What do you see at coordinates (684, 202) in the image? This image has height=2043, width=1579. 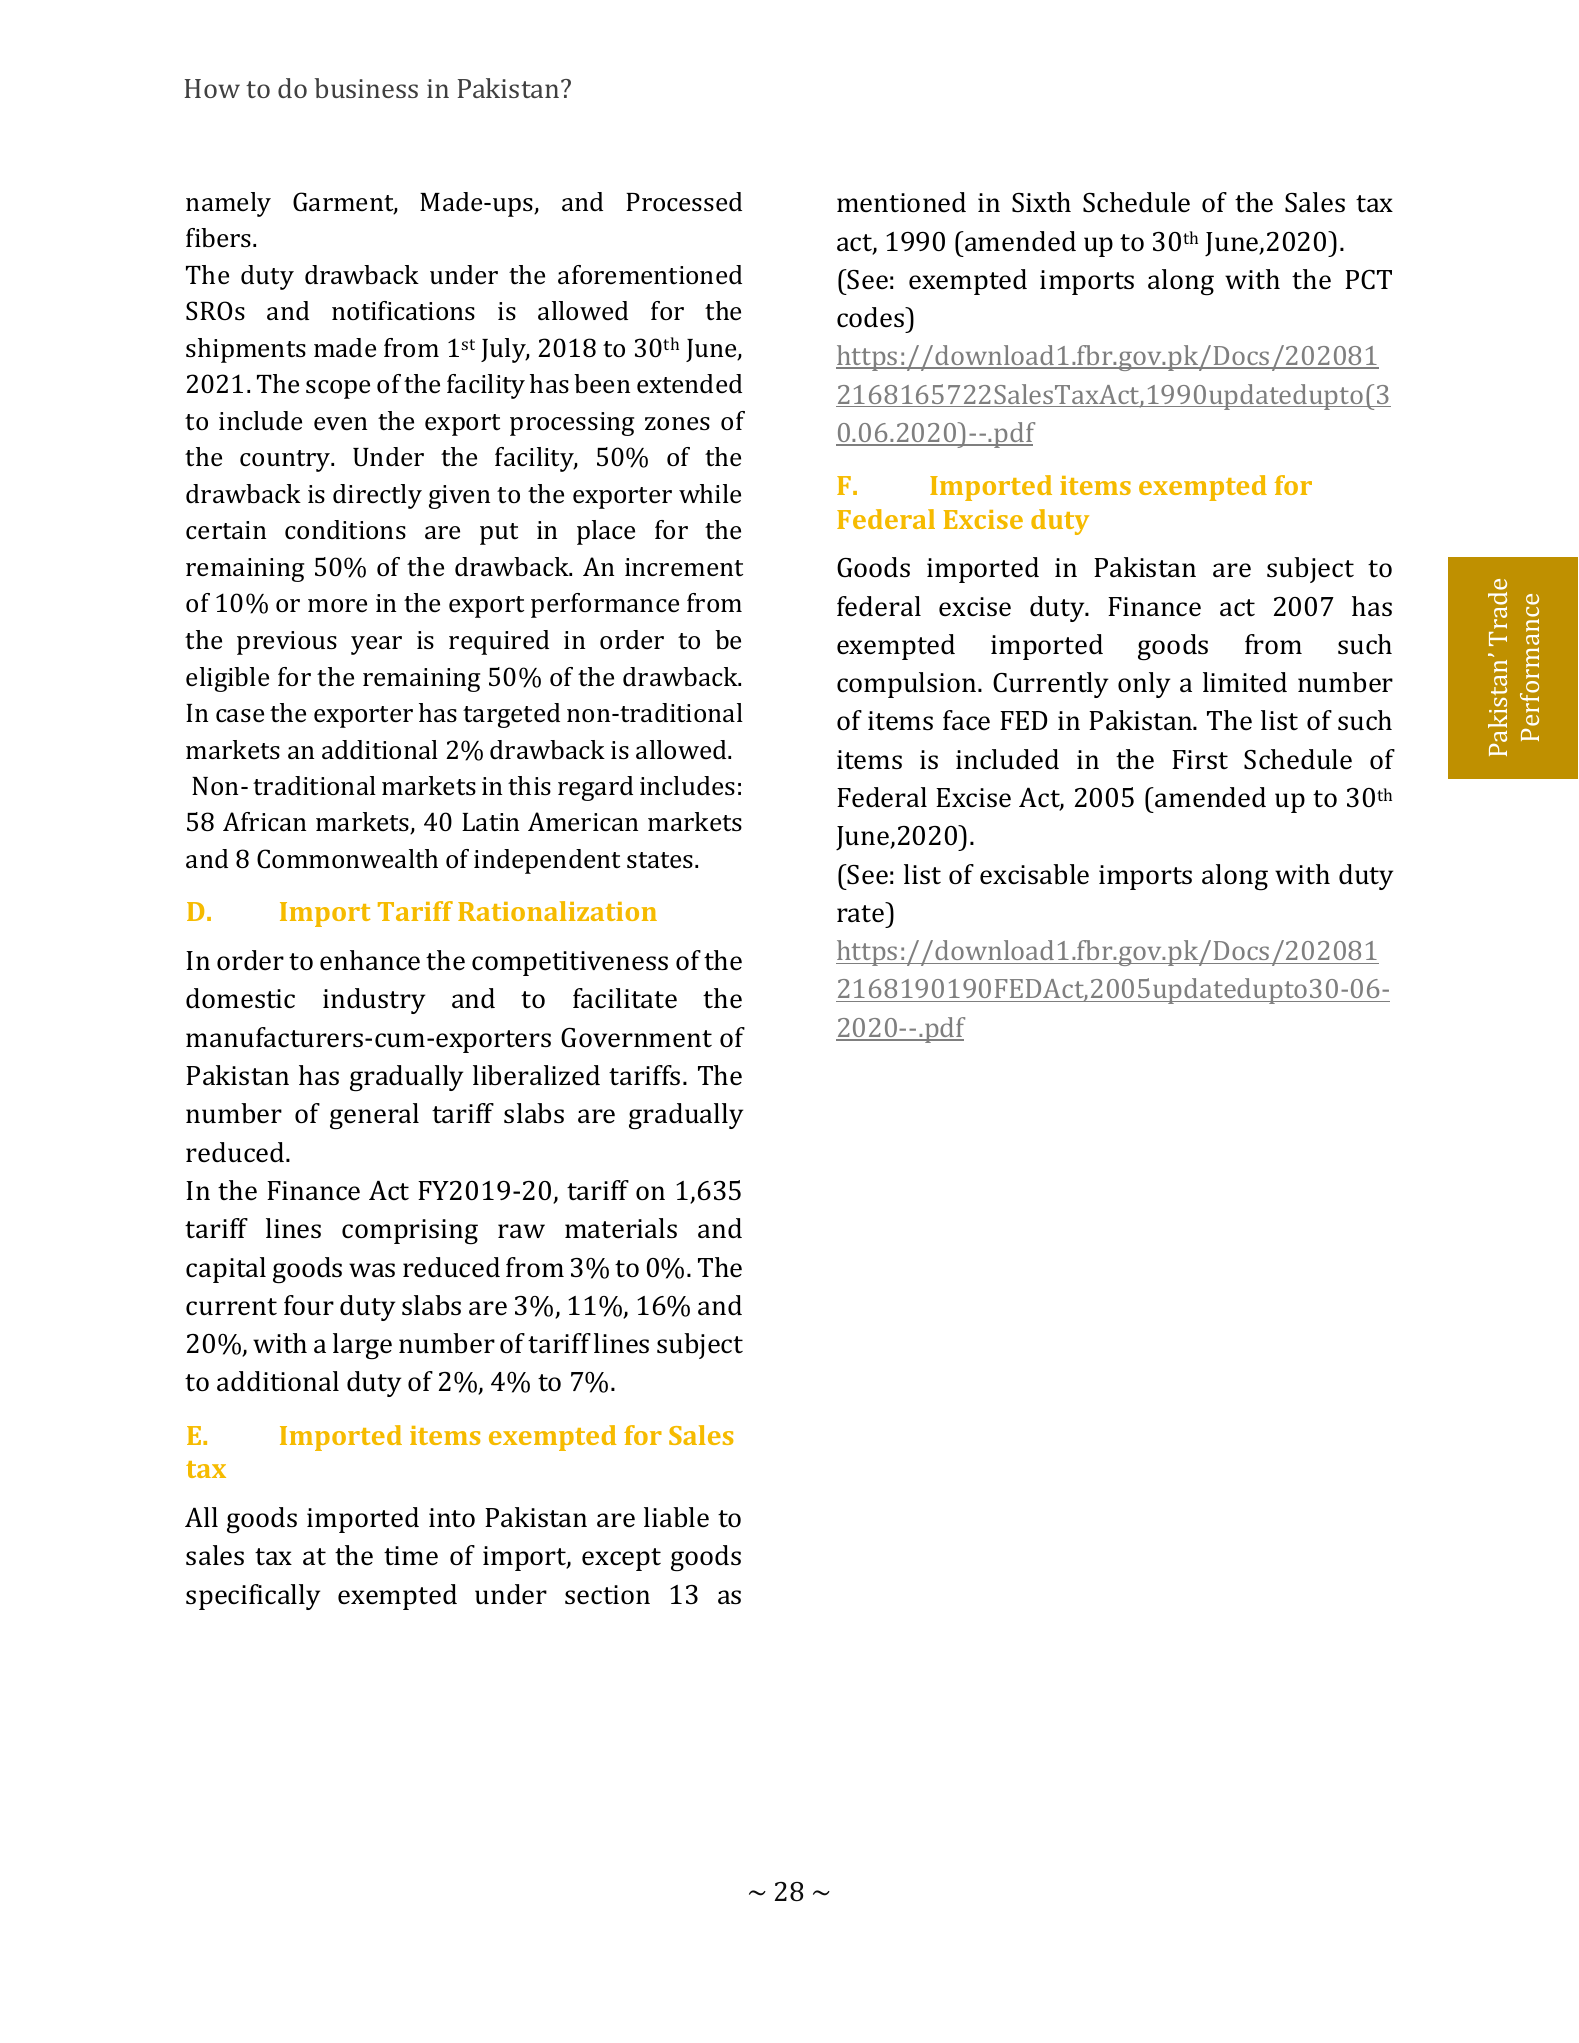 I see `Processed` at bounding box center [684, 202].
